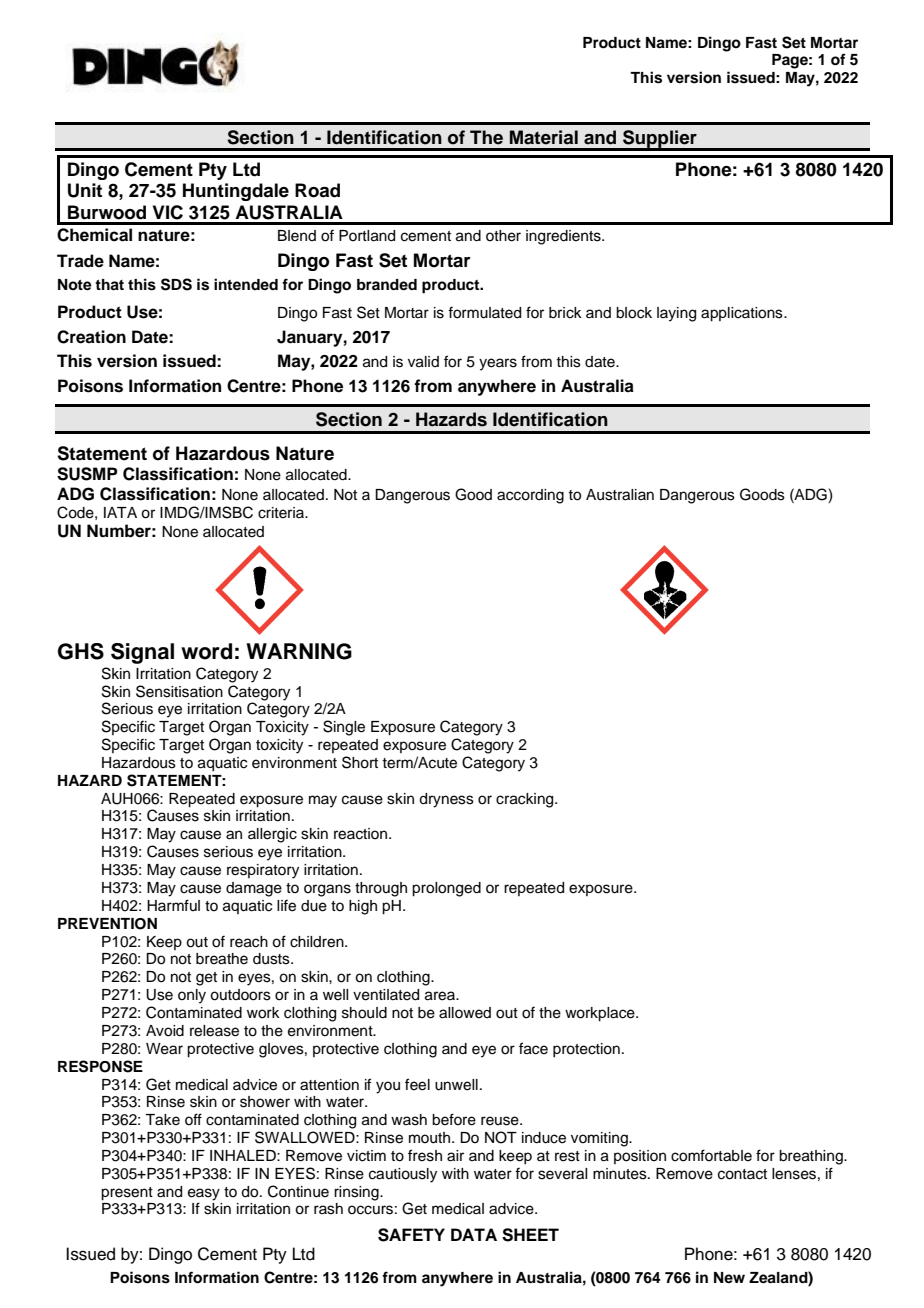 The width and height of the page is (924, 1308). Describe the element at coordinates (423, 362) in the page. I see `valid` at that location.
